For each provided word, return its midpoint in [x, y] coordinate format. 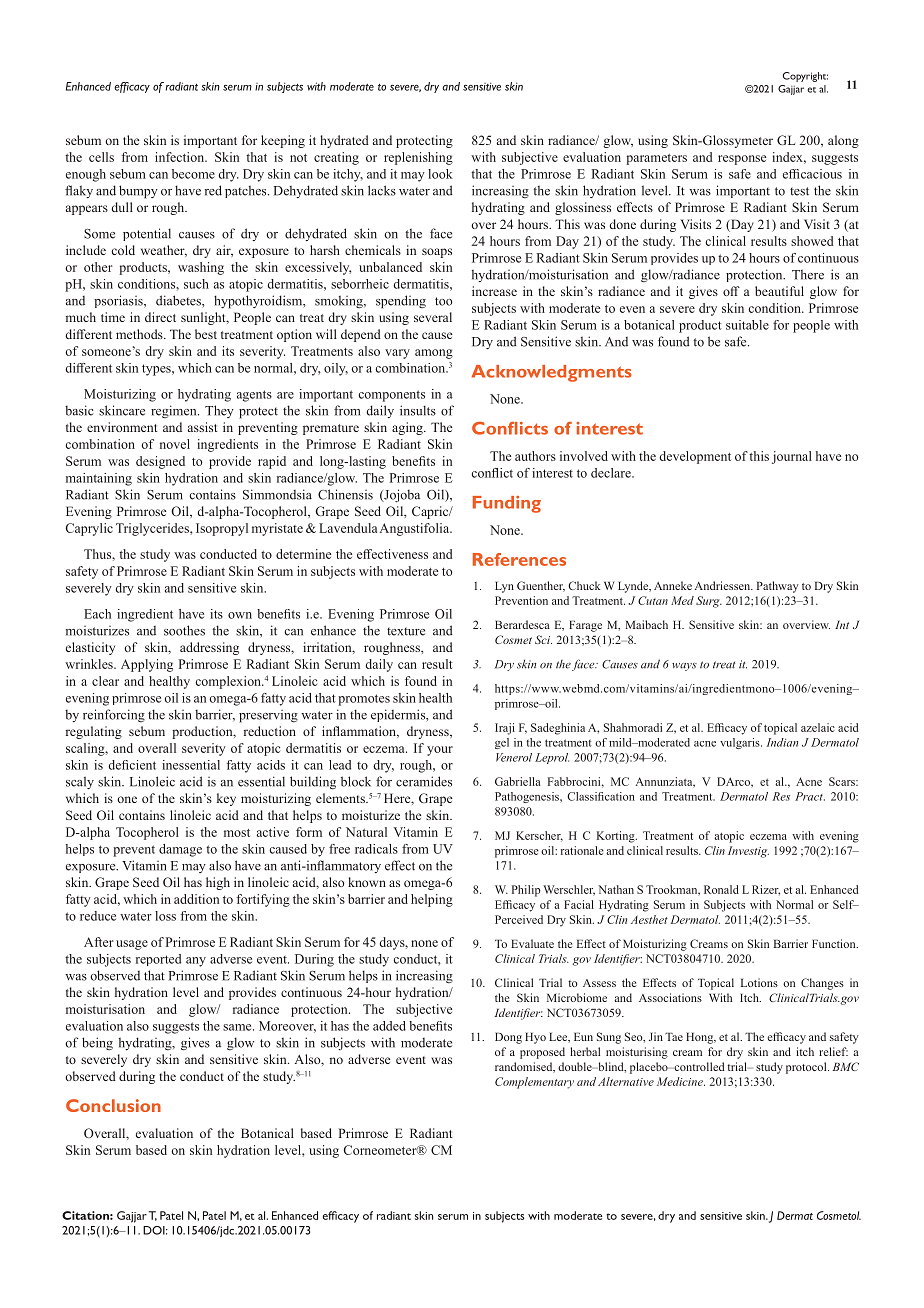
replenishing [418, 158]
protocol [807, 1068]
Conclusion [113, 1105]
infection [181, 157]
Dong [508, 1038]
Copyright [805, 77]
